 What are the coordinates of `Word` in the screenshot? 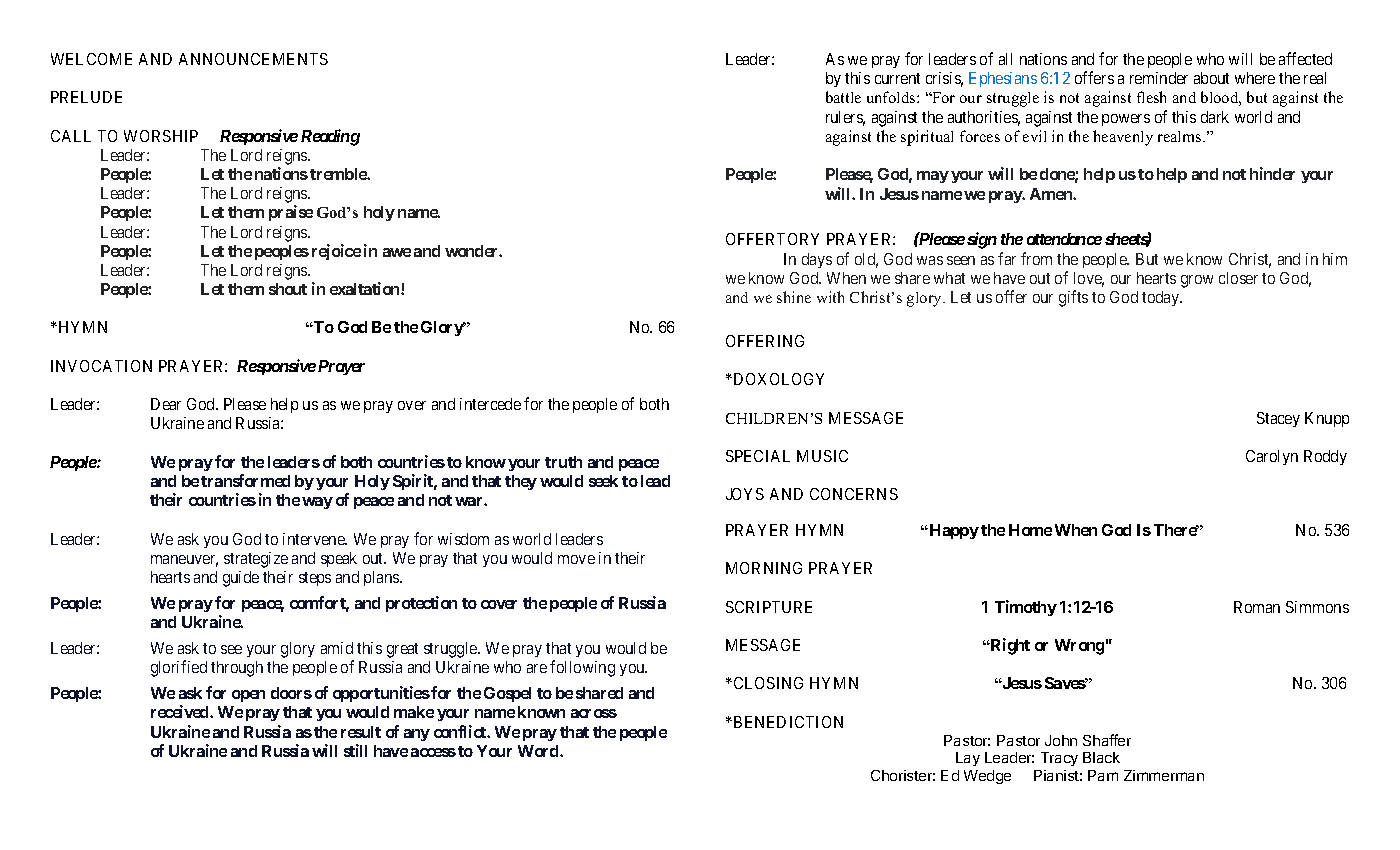 It's located at (539, 751).
